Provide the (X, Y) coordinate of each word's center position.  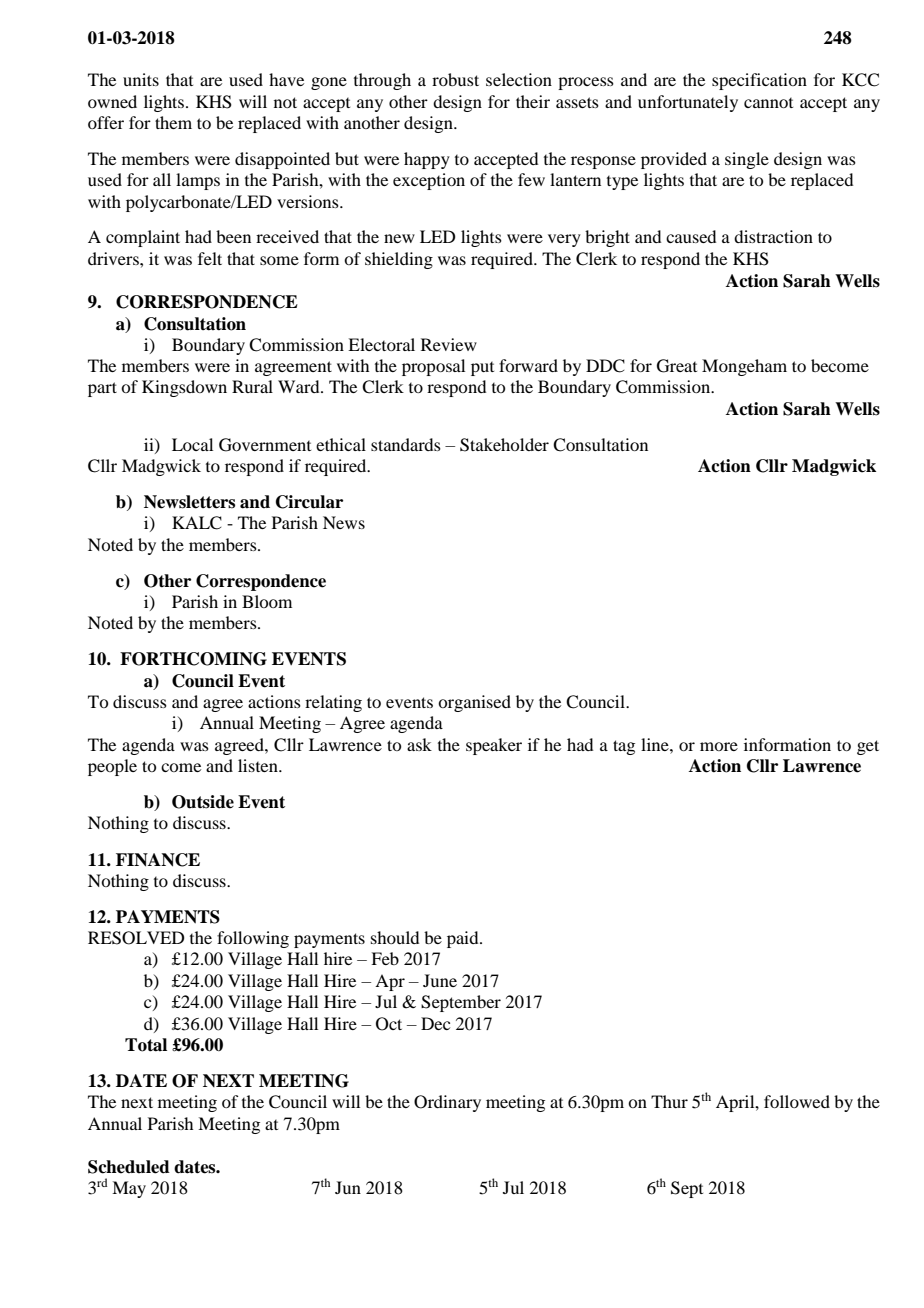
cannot (768, 103)
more (719, 746)
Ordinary (447, 1103)
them (173, 122)
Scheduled (129, 1167)
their (533, 101)
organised (474, 703)
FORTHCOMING (193, 659)
